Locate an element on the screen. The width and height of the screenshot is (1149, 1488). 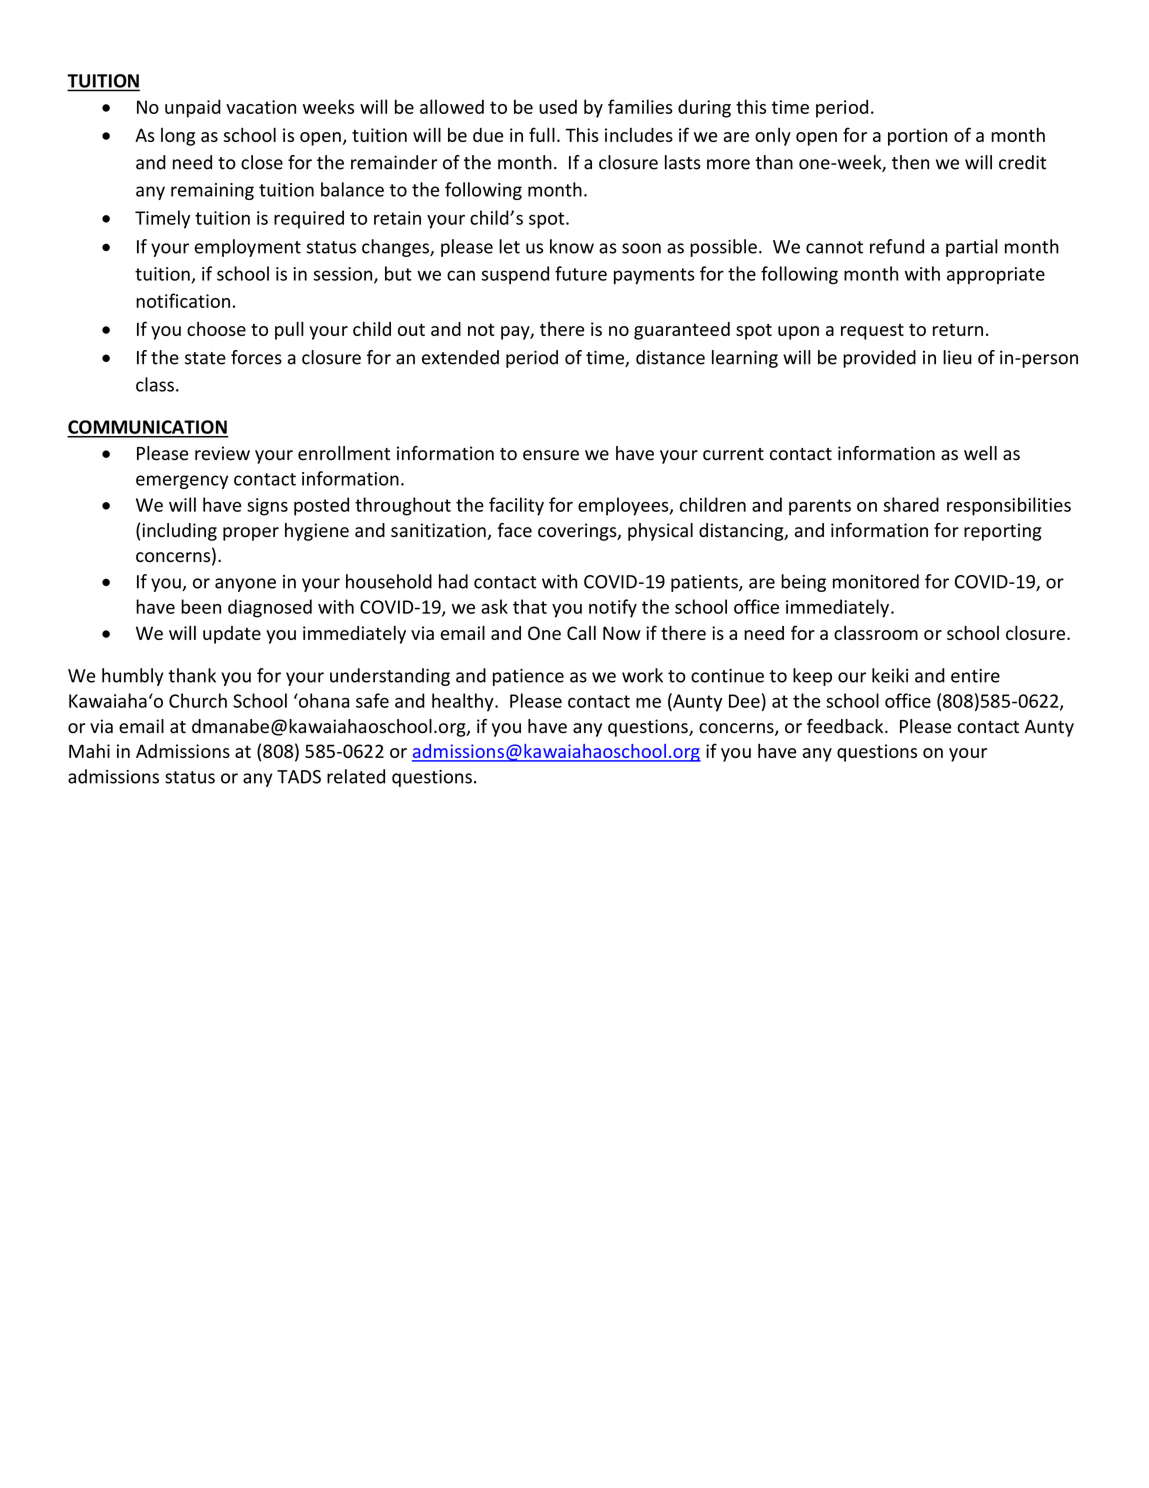
well is located at coordinates (980, 453).
